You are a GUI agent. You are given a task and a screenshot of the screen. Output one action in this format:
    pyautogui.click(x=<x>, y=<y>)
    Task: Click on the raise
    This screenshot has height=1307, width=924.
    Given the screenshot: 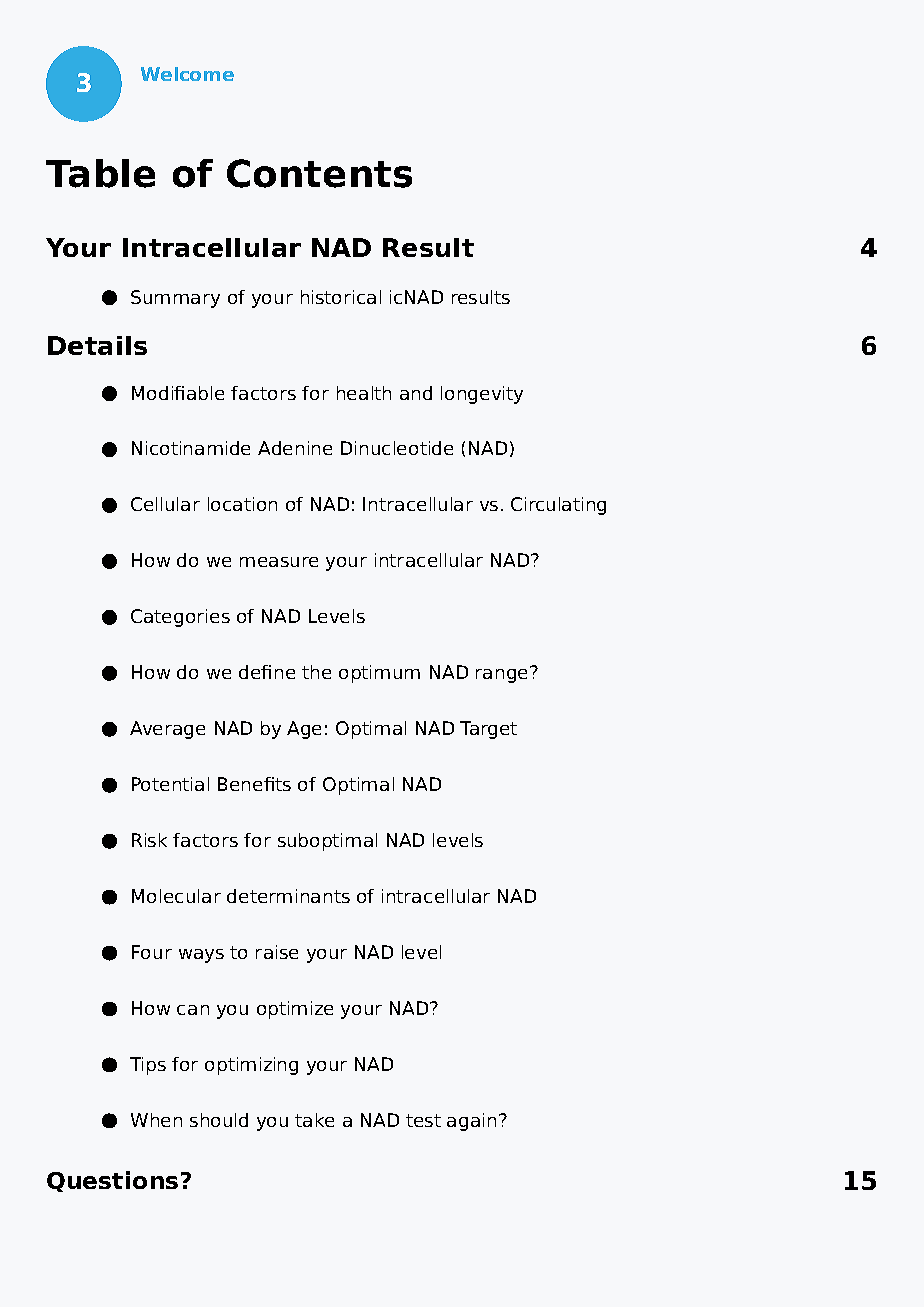 What is the action you would take?
    pyautogui.click(x=277, y=952)
